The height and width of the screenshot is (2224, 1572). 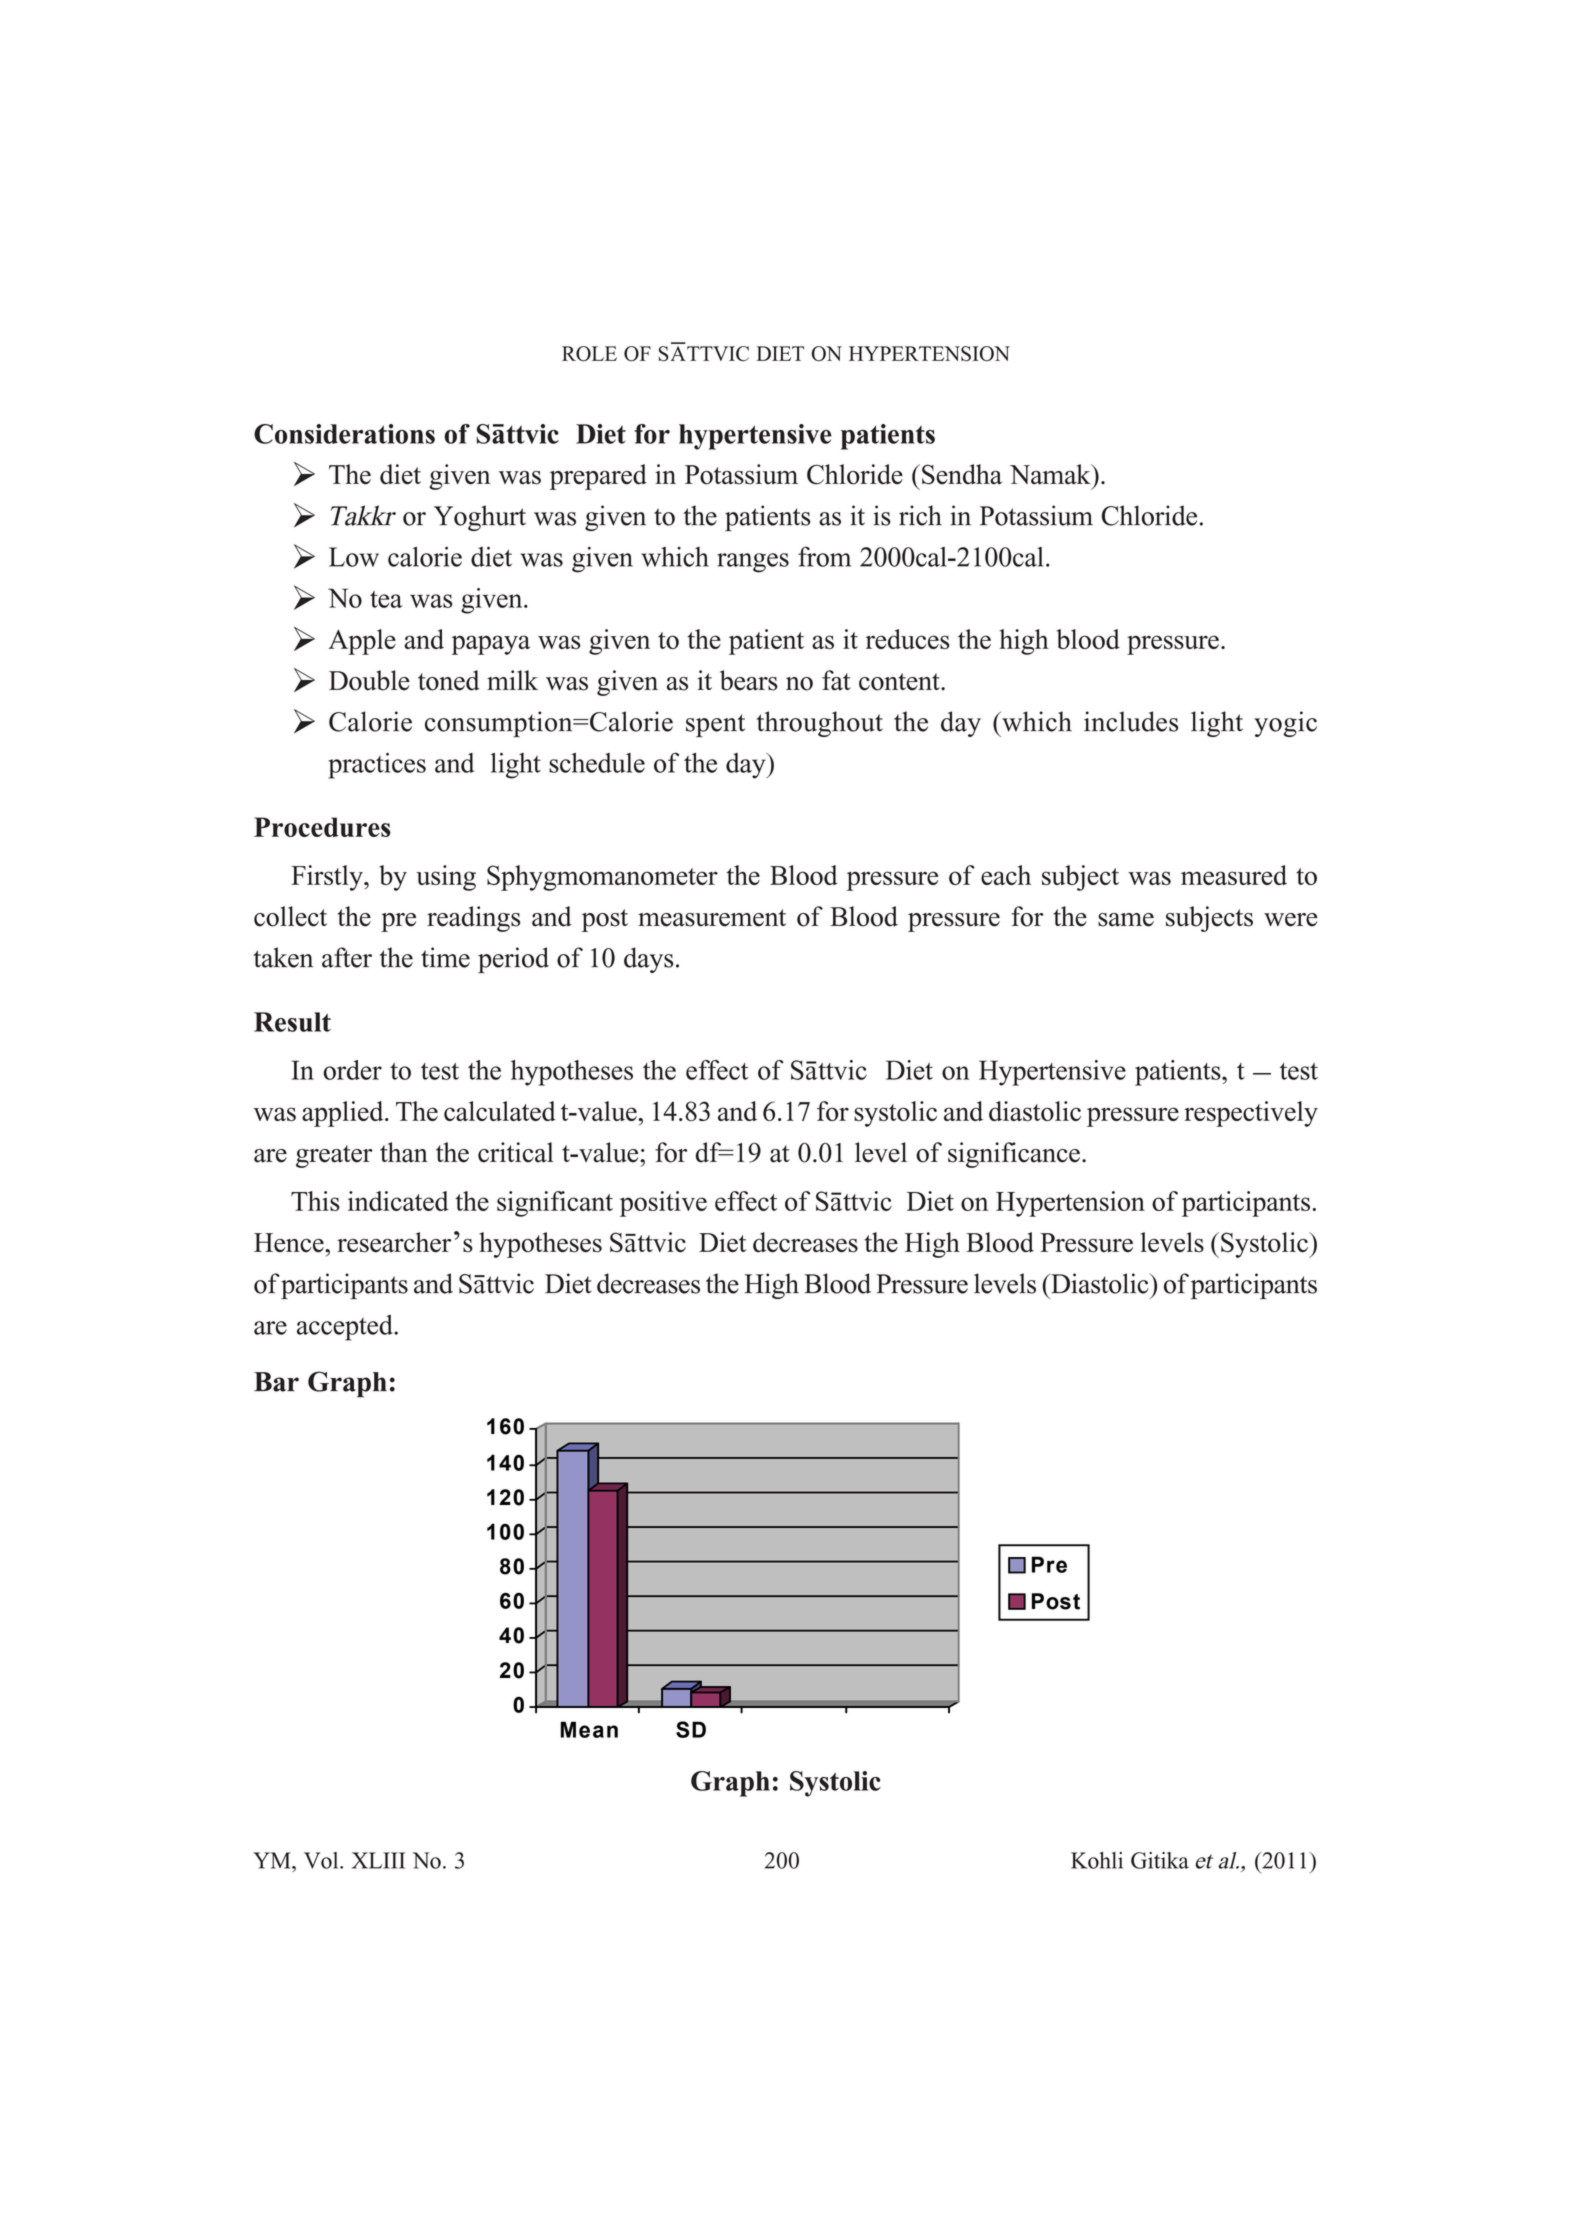 What do you see at coordinates (1097, 1860) in the screenshot?
I see `Kohli` at bounding box center [1097, 1860].
